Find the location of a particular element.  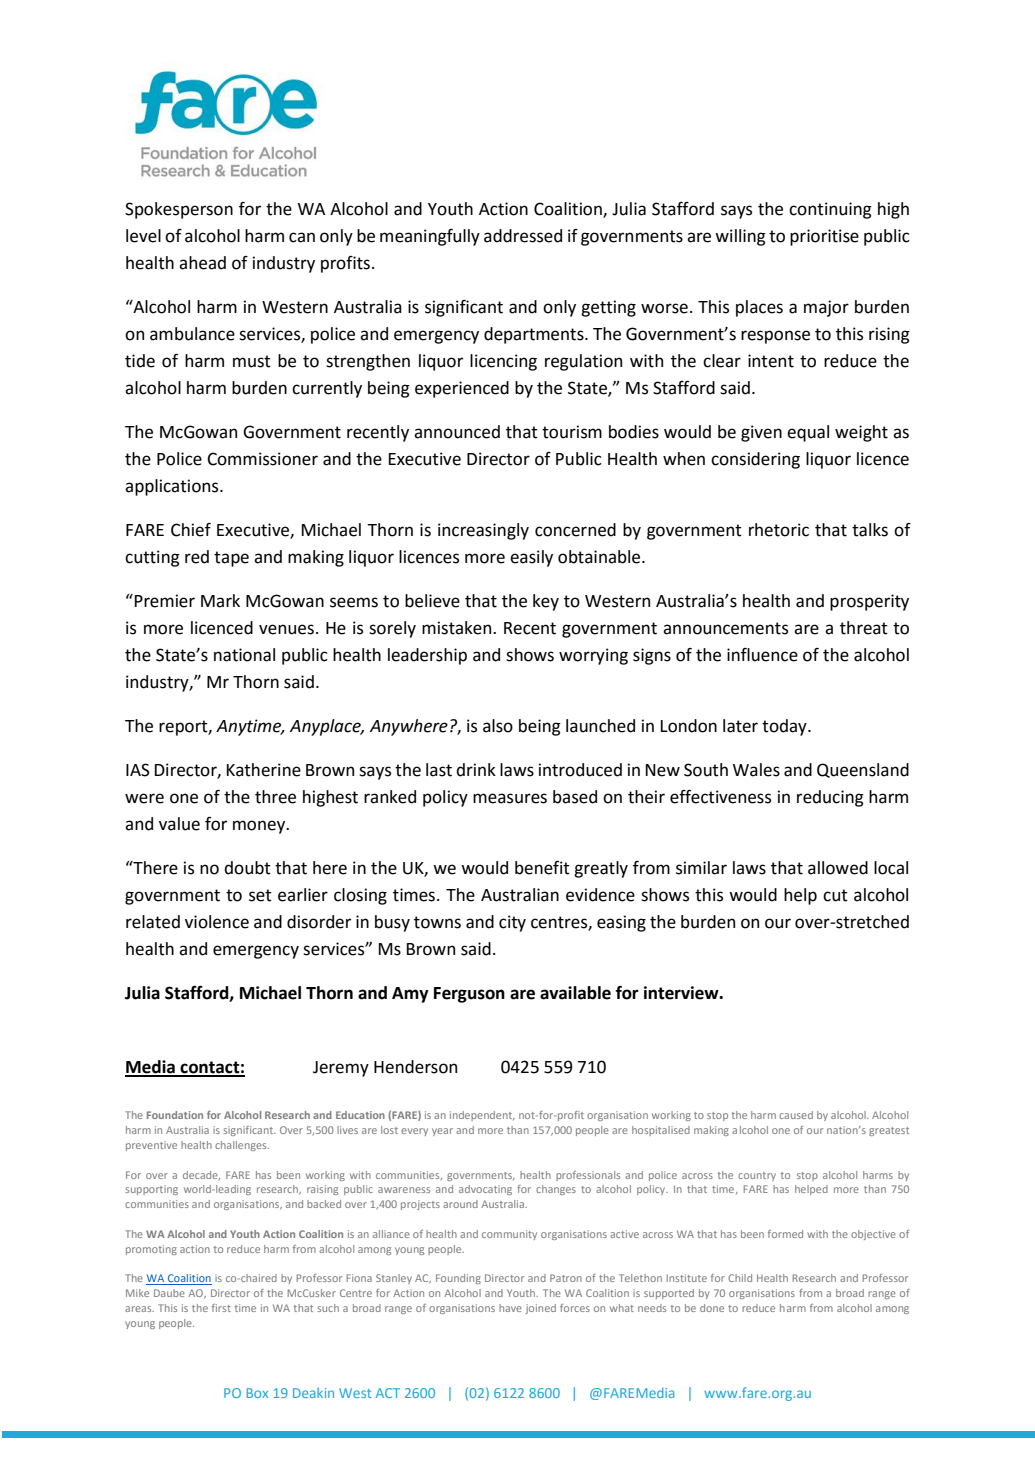

have is located at coordinates (510, 1308).
